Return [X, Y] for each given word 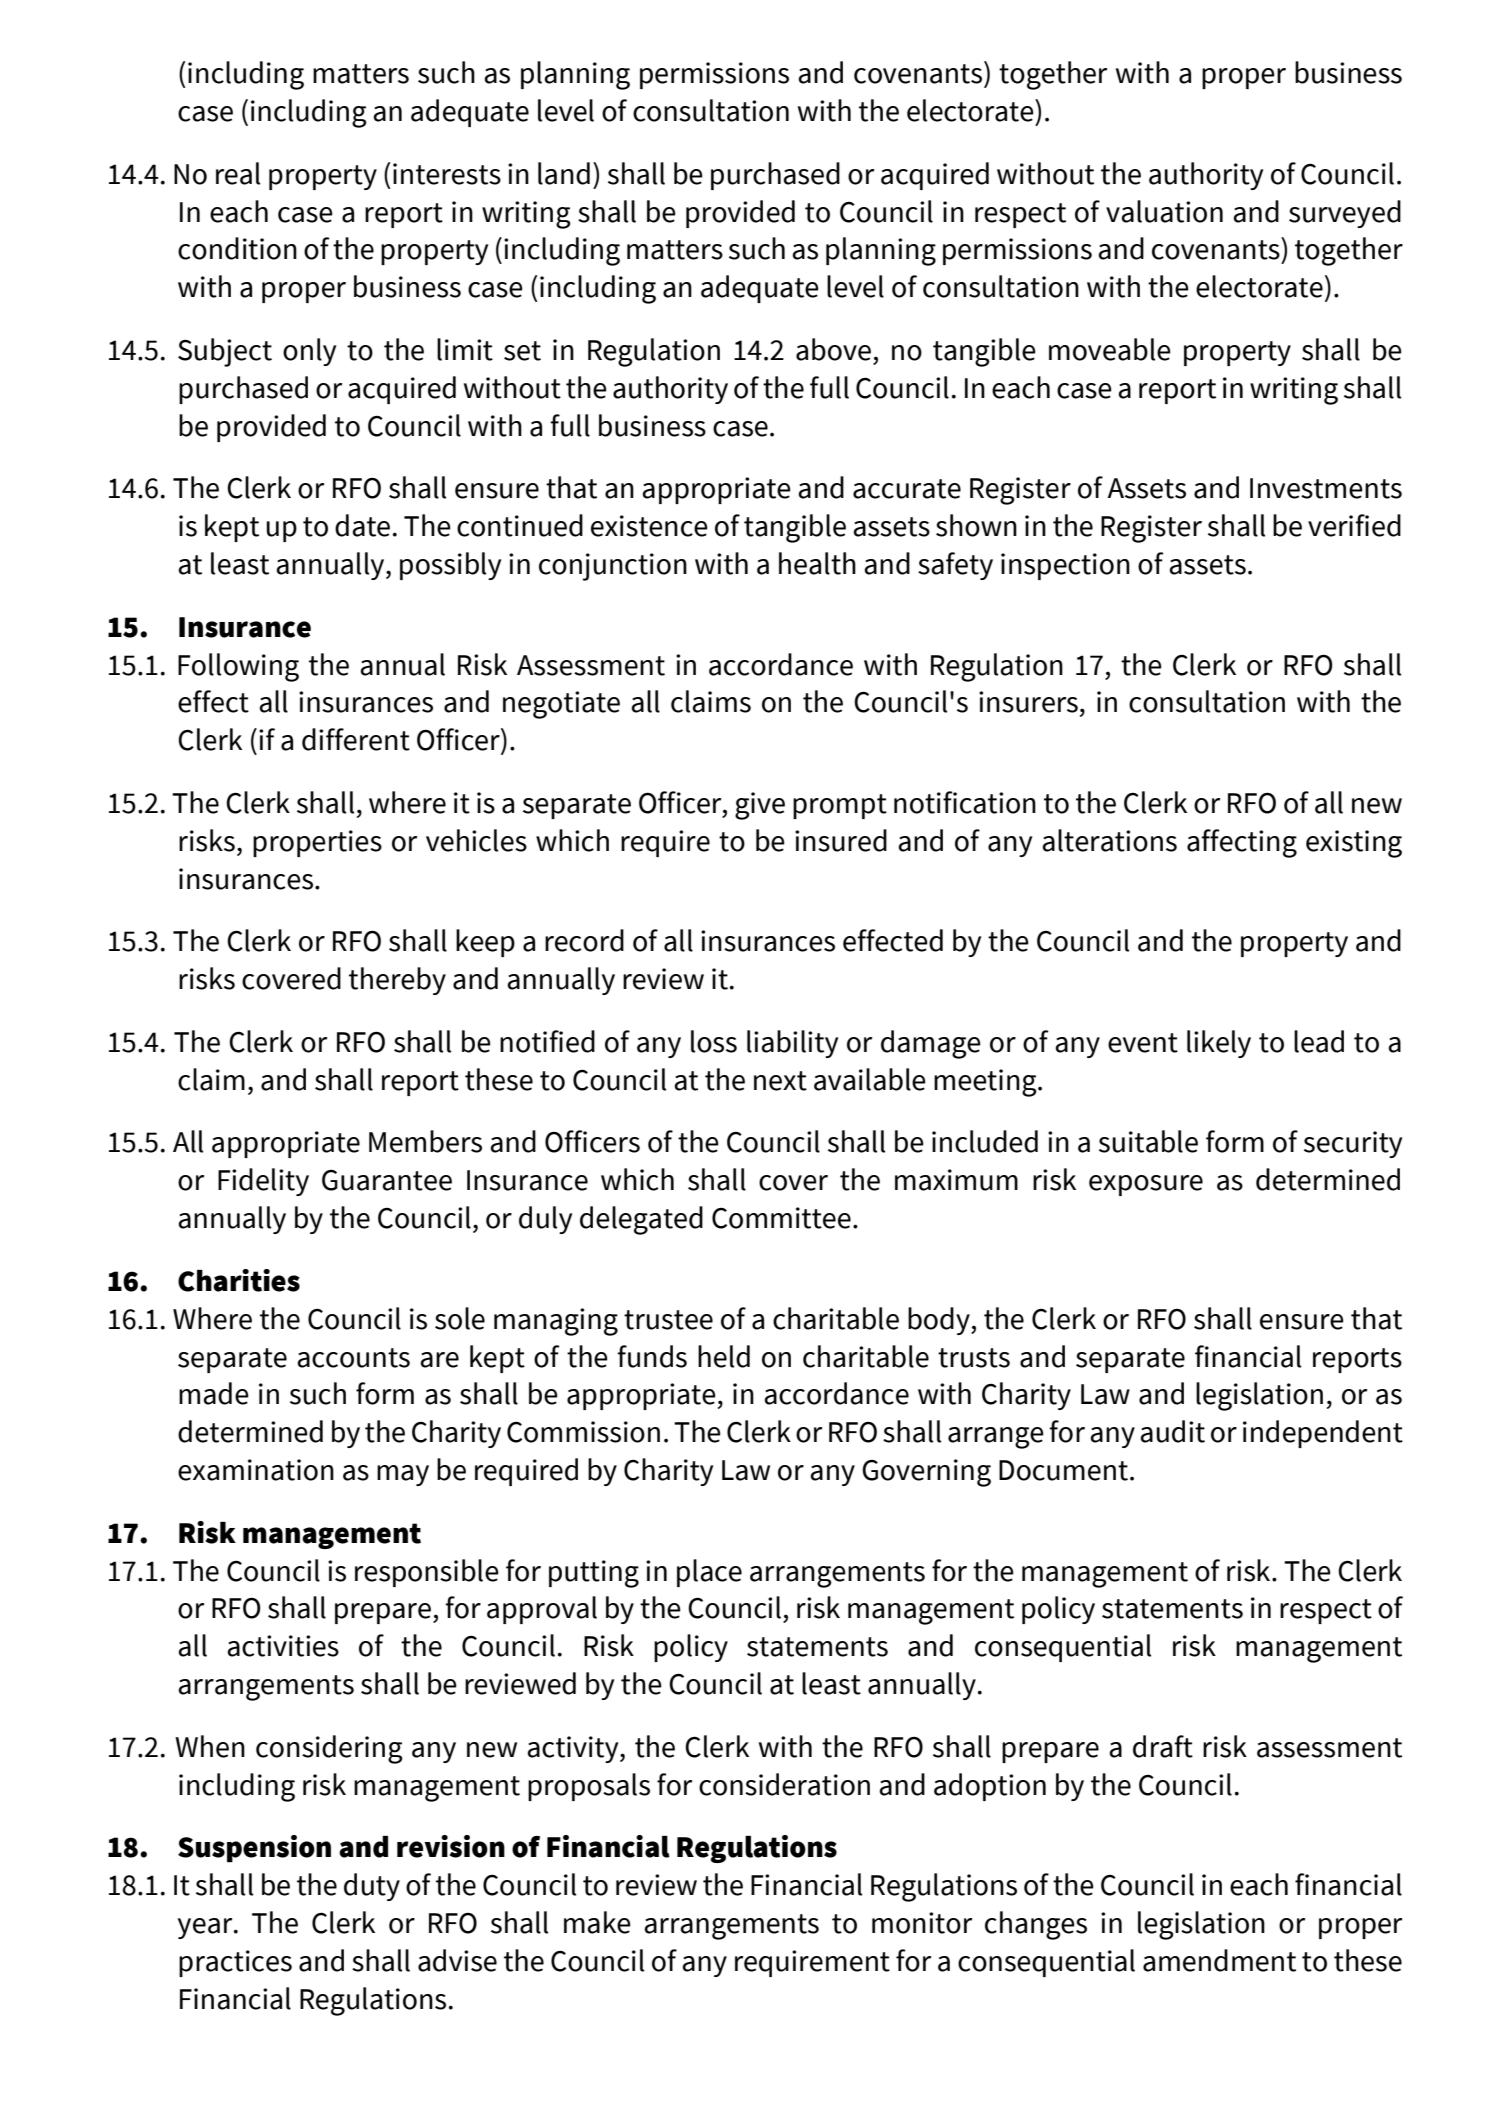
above [833, 349]
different [356, 739]
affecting [1242, 843]
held [724, 1356]
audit [1172, 1431]
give [760, 806]
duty [372, 1887]
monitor [922, 1923]
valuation [1164, 211]
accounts [353, 1358]
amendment [1219, 1960]
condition [237, 248]
